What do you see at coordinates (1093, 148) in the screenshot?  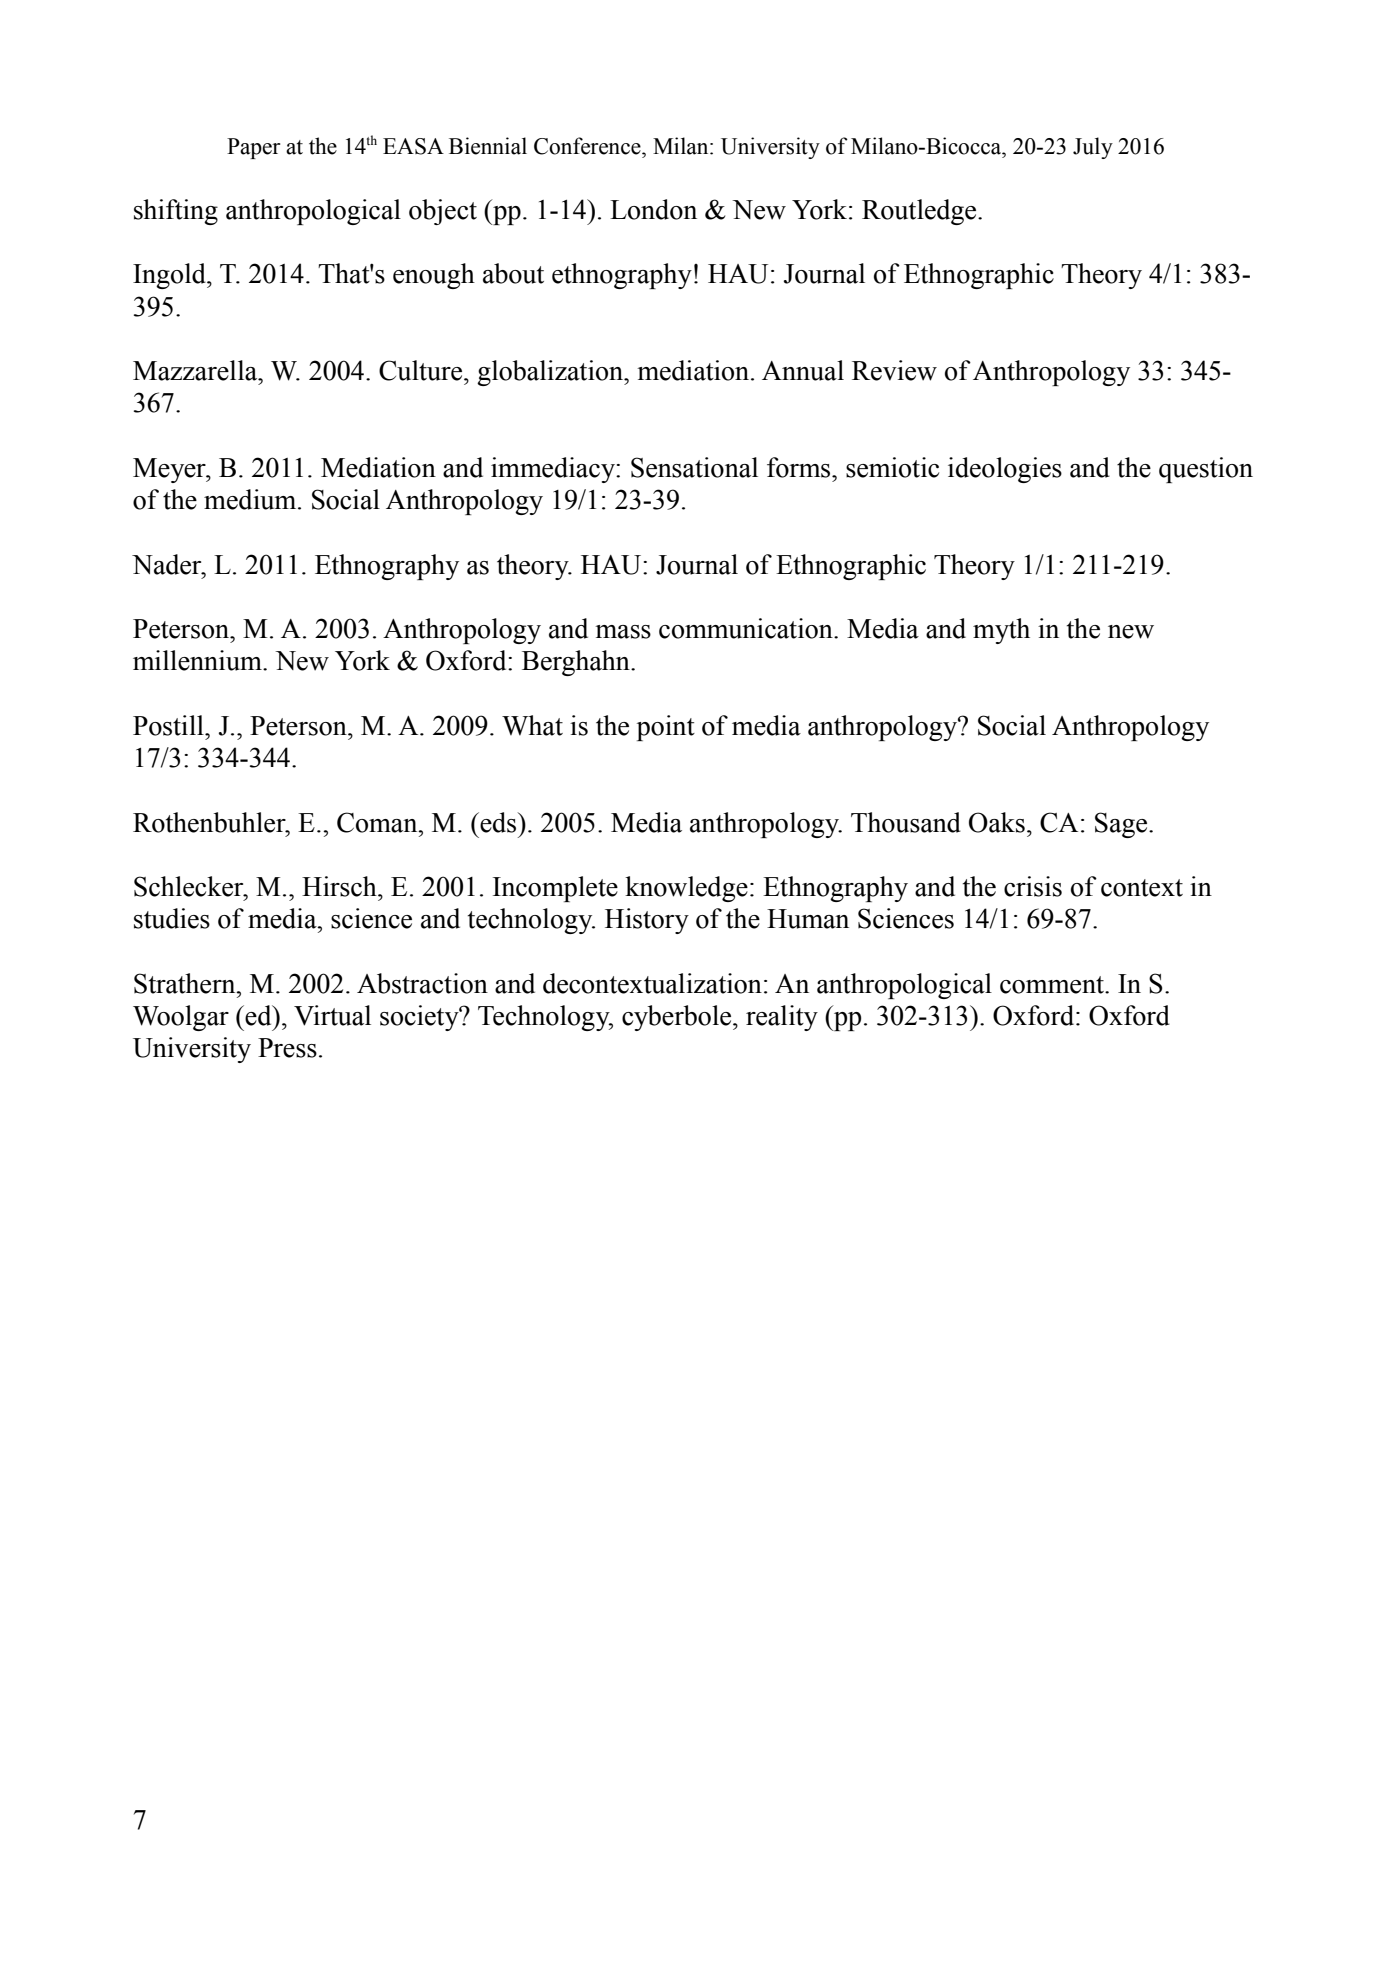 I see `July` at bounding box center [1093, 148].
